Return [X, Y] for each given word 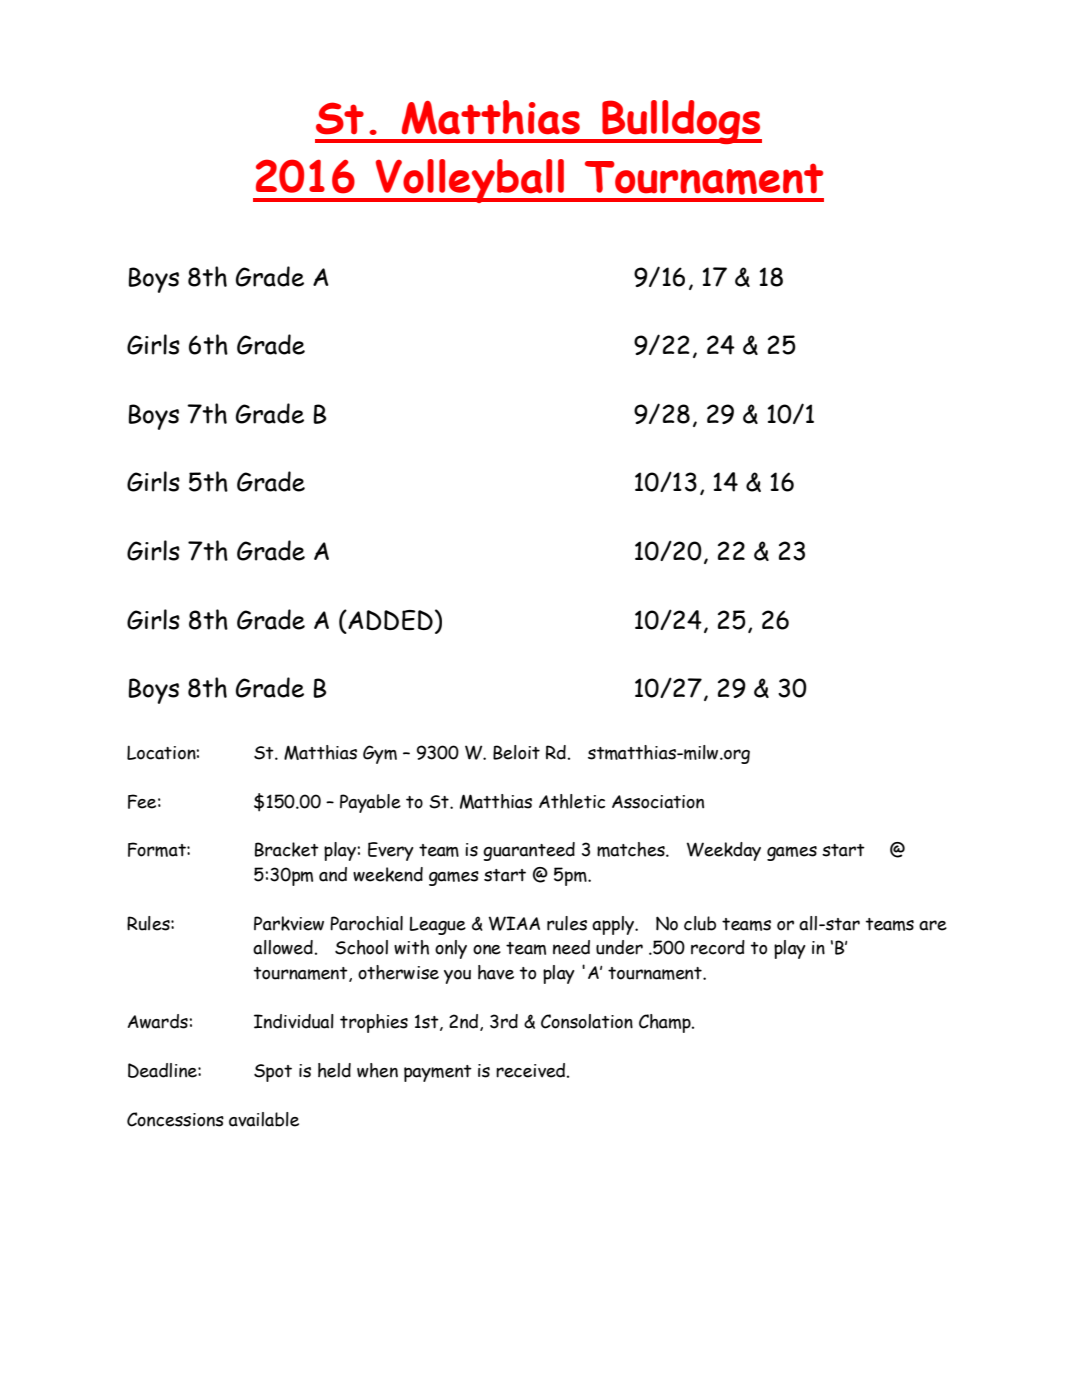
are [933, 925]
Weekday [724, 851]
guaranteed [529, 851]
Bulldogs [681, 122]
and [333, 874]
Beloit [516, 752]
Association [658, 802]
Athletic [572, 801]
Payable [370, 803]
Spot [273, 1073]
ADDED [389, 621]
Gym [380, 754]
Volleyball [470, 181]
